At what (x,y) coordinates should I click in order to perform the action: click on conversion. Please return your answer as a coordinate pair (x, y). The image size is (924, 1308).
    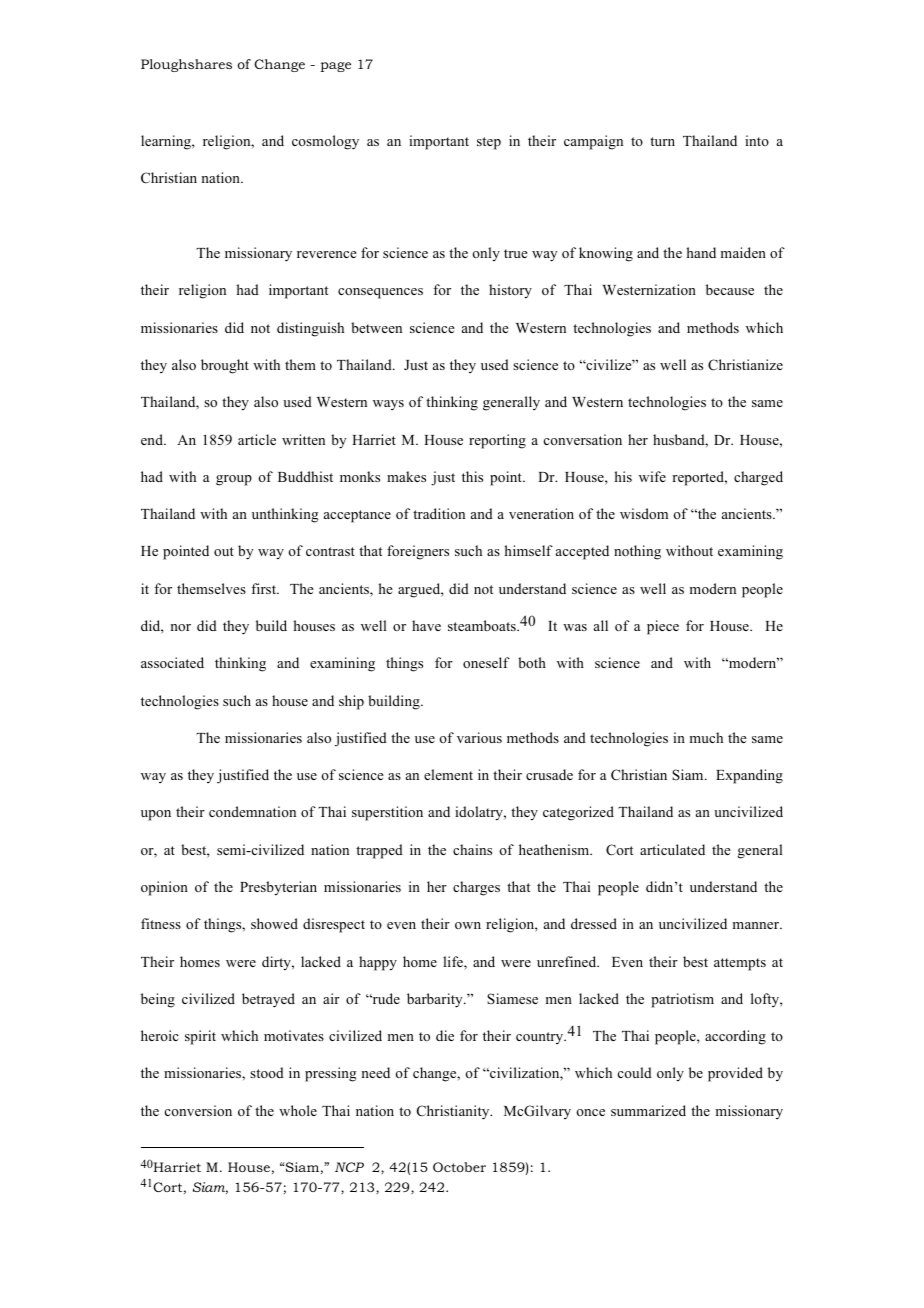
    Looking at the image, I should click on (198, 1110).
